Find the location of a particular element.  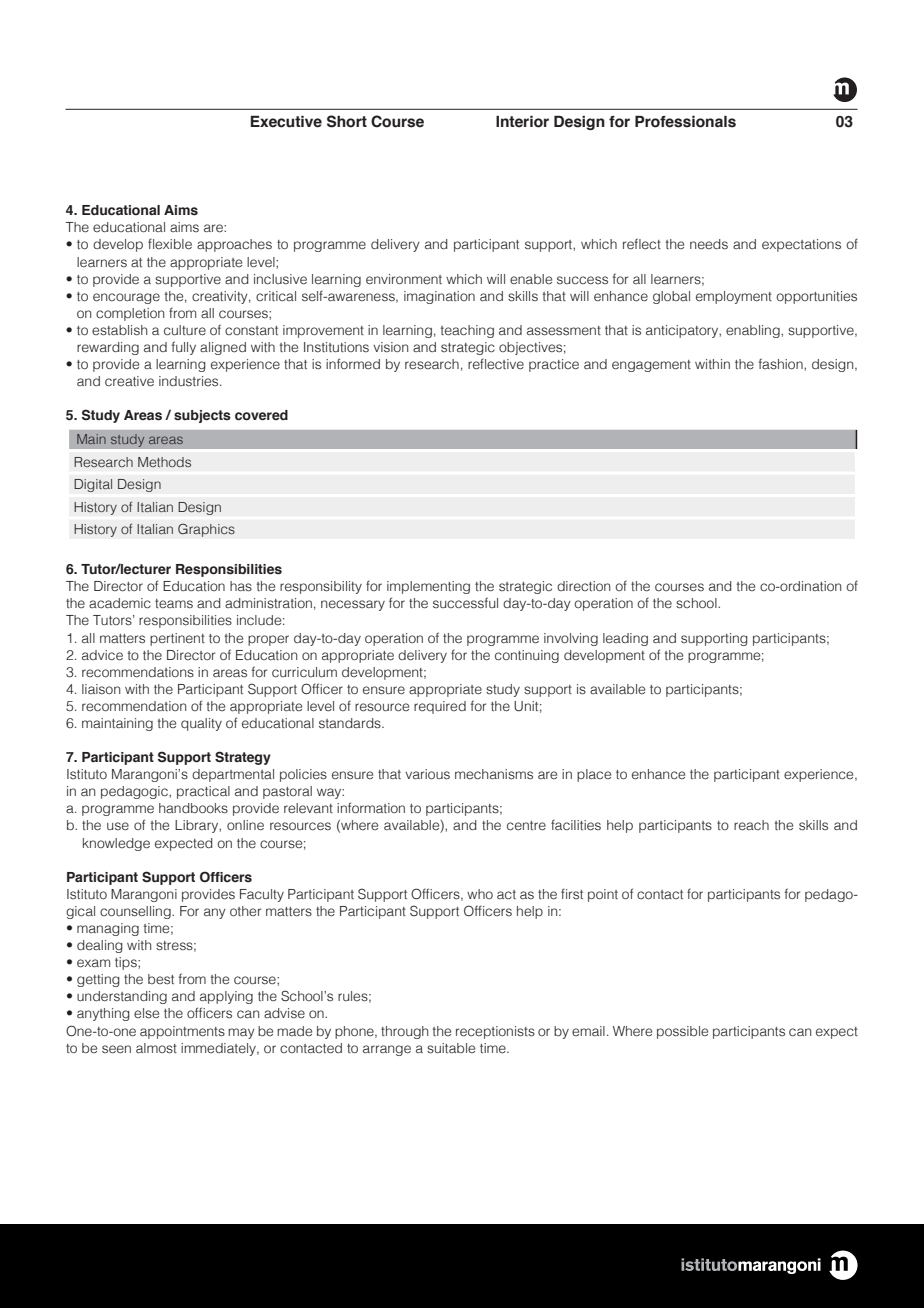

place is located at coordinates (594, 775).
